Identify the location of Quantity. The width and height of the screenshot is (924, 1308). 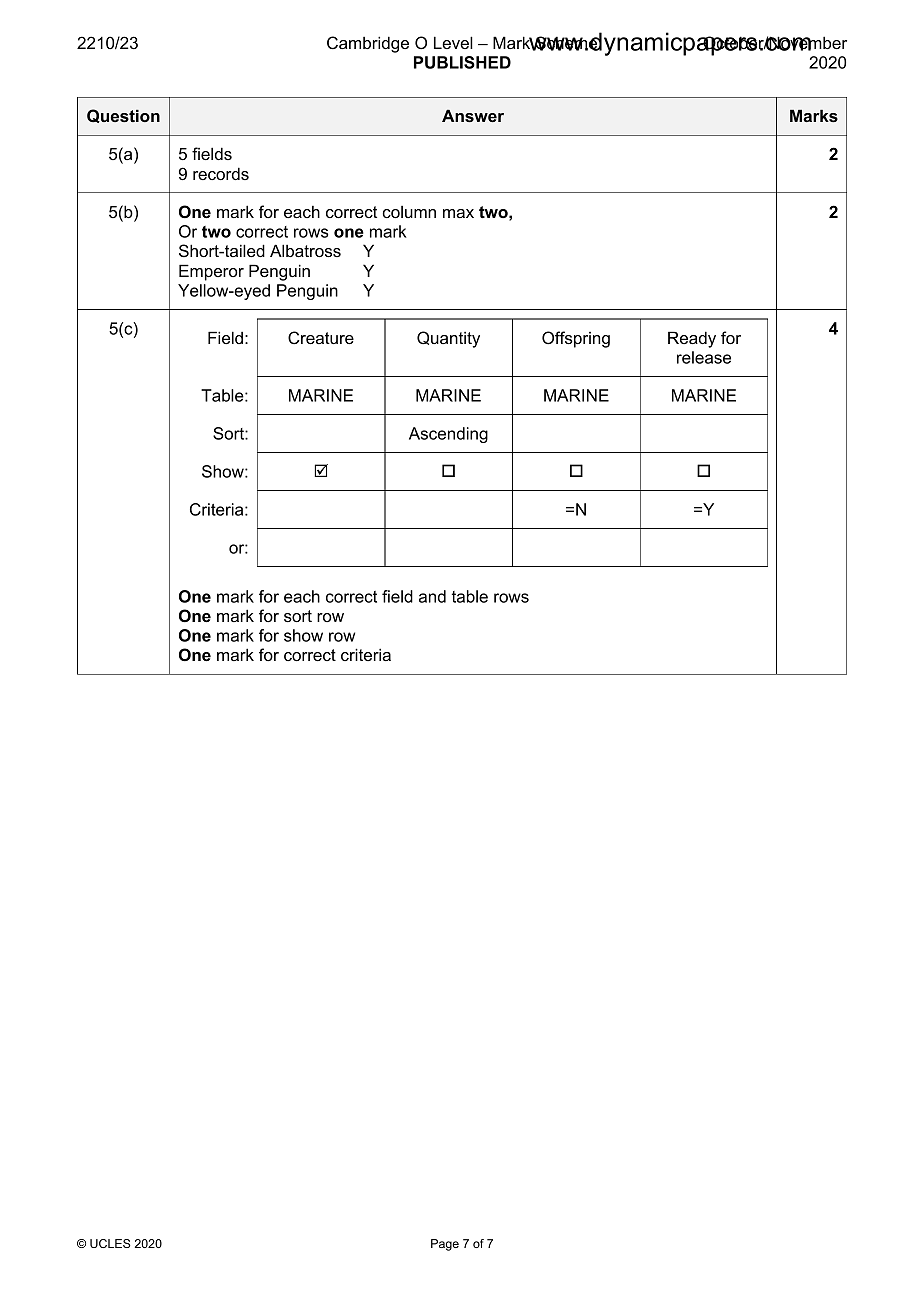
(448, 339).
